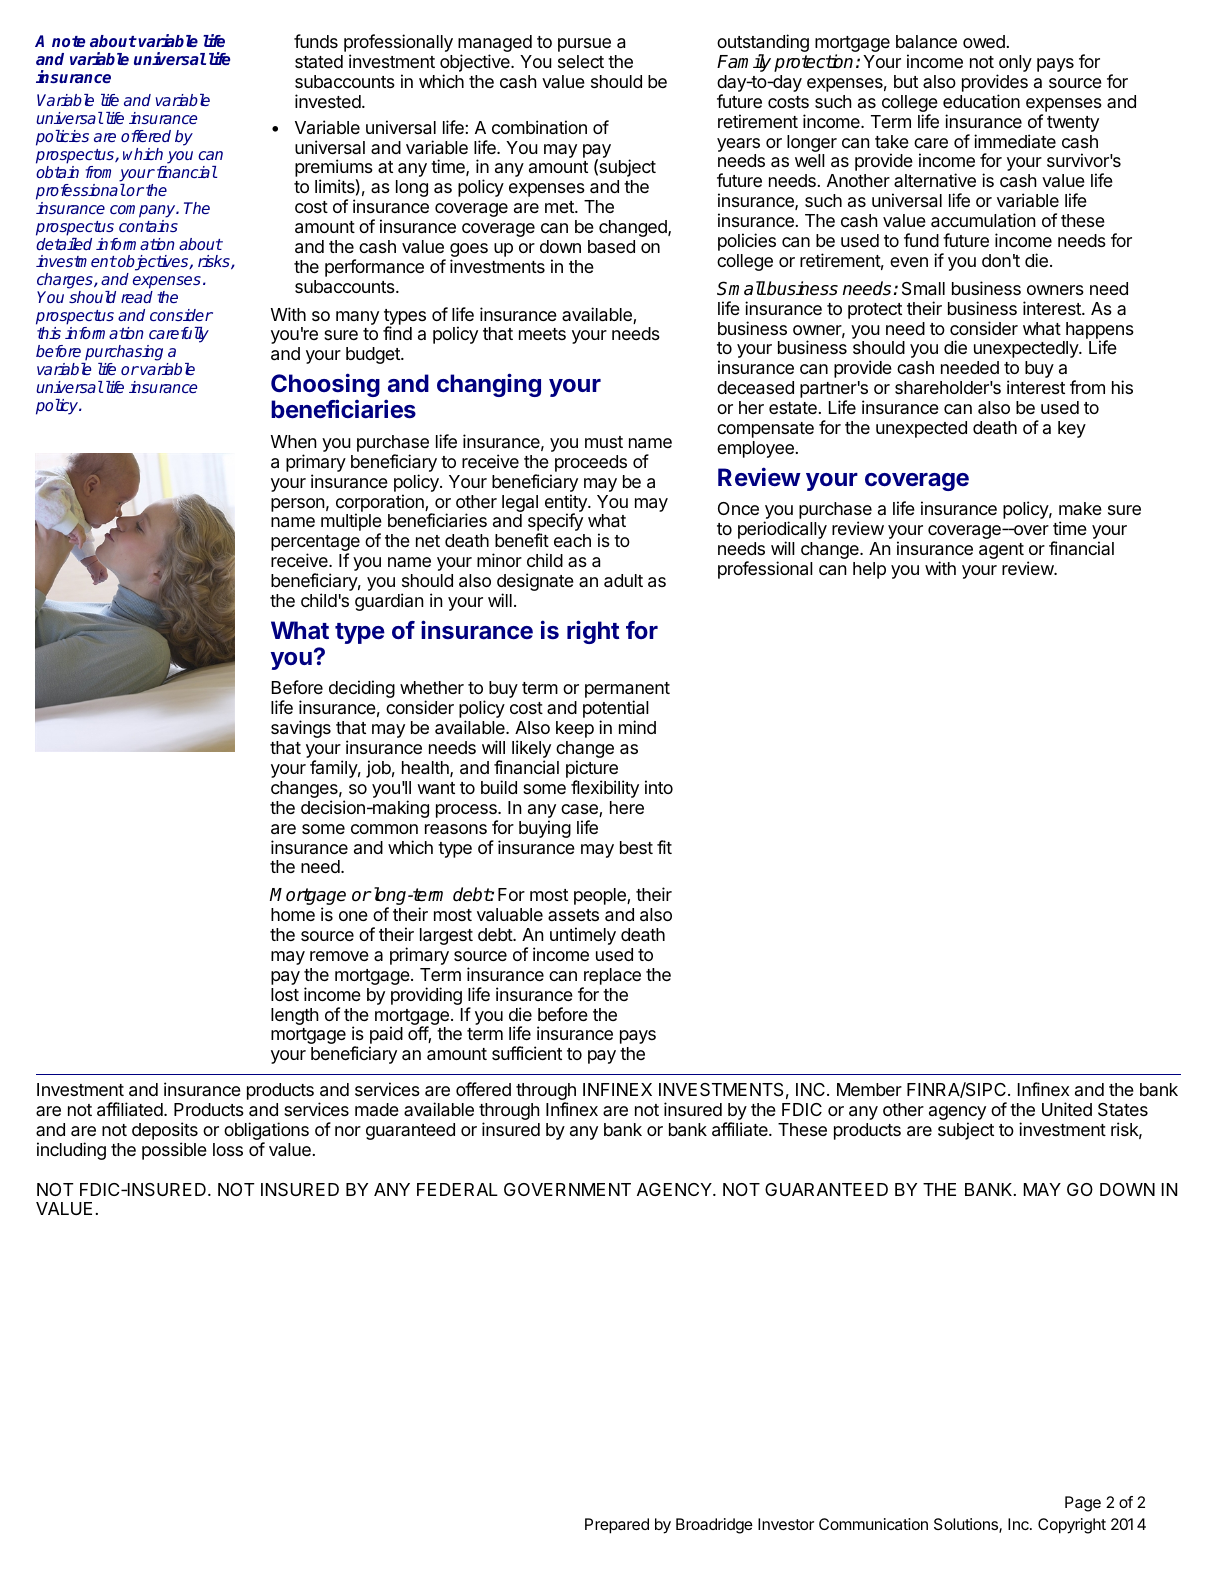  Describe the element at coordinates (581, 61) in the screenshot. I see `select` at that location.
